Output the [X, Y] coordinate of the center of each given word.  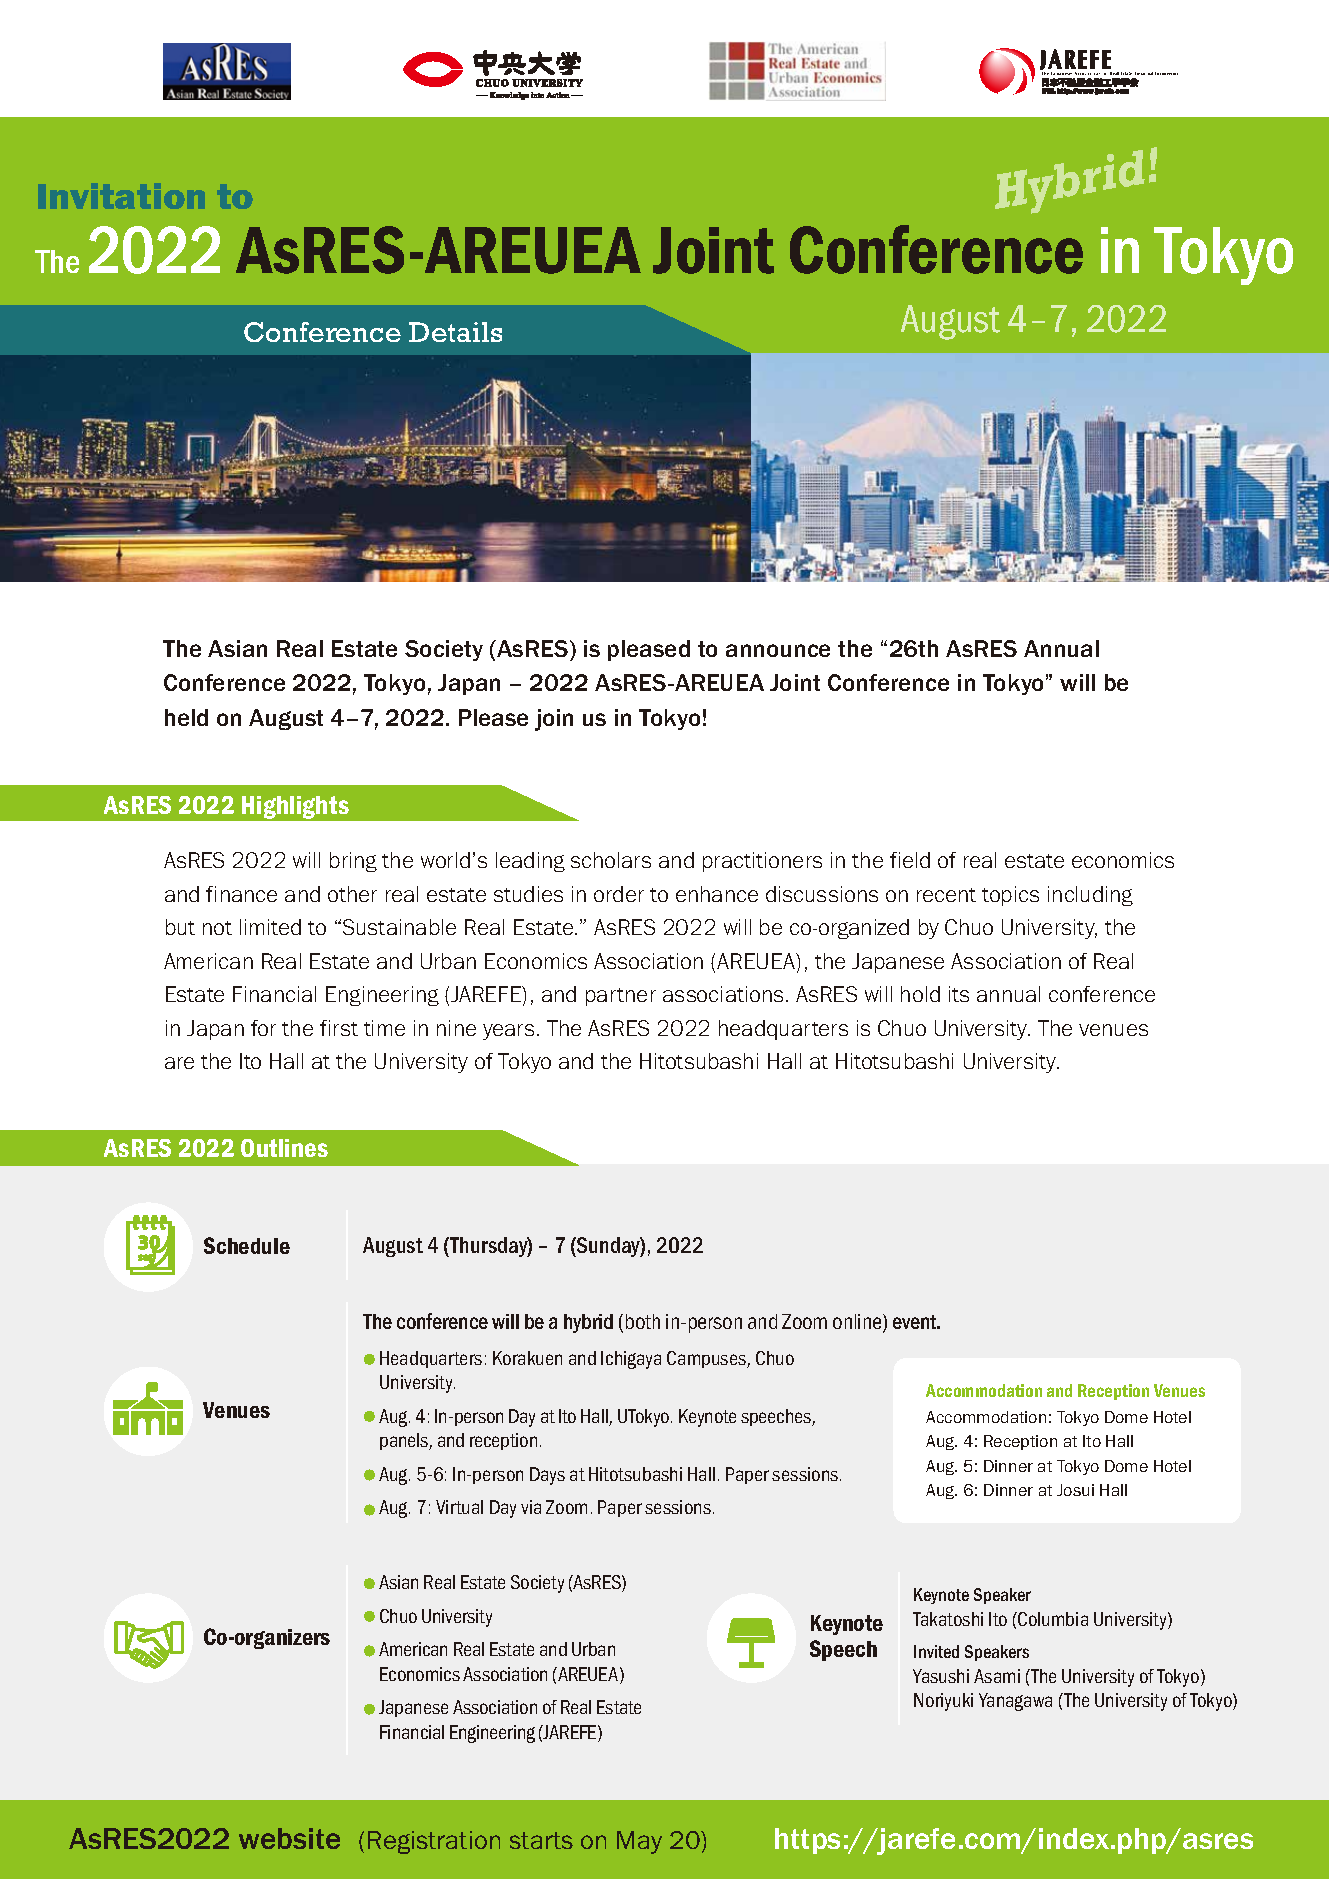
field [910, 860]
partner [621, 997]
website [289, 1838]
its [959, 994]
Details [455, 332]
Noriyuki [943, 1702]
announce [778, 650]
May [639, 1842]
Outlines [284, 1148]
